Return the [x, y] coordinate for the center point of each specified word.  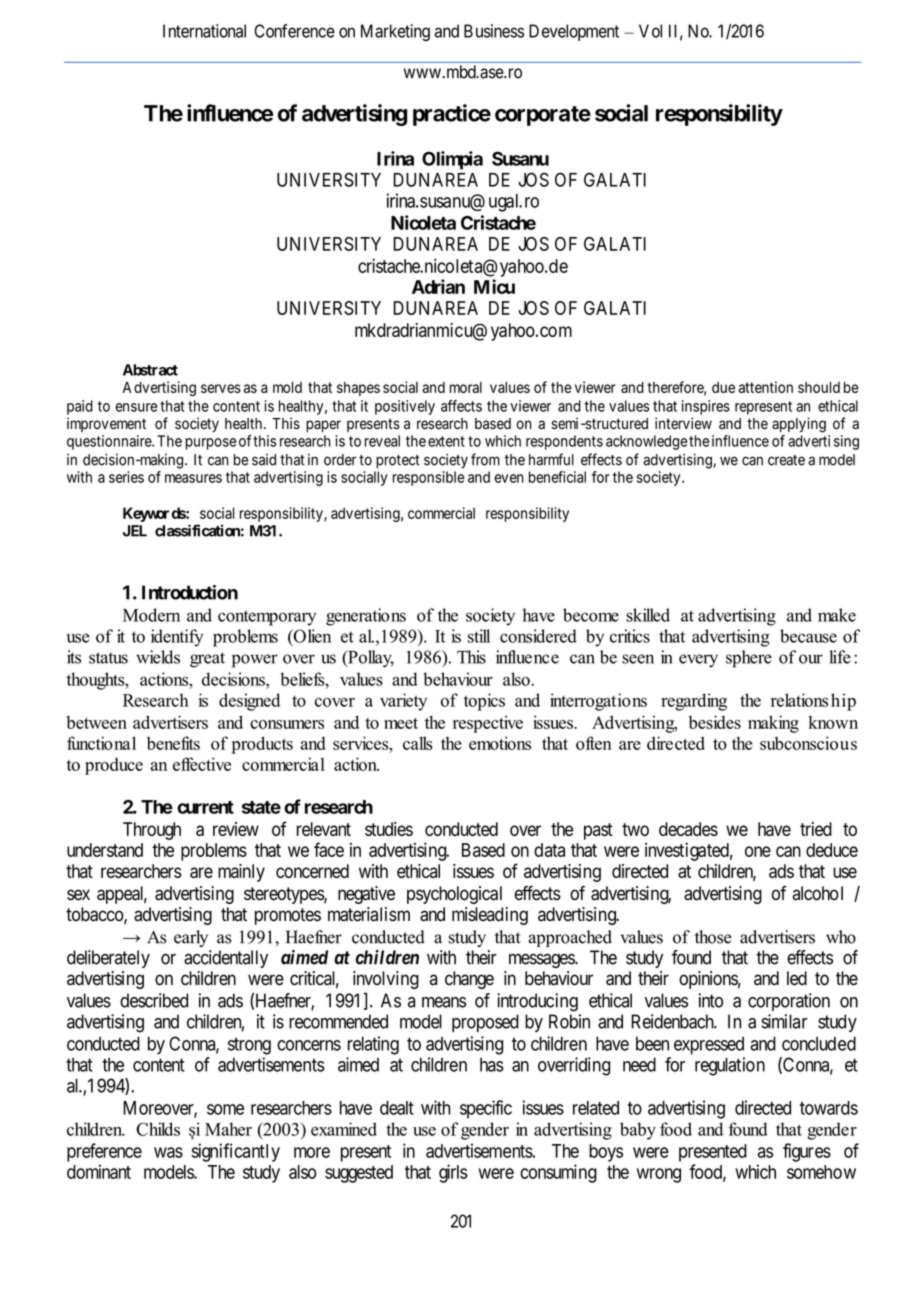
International [204, 31]
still [479, 636]
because [808, 636]
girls [453, 1173]
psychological [454, 895]
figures [807, 1152]
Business [494, 31]
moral [466, 387]
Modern [151, 615]
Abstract [150, 370]
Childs [158, 1129]
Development [574, 32]
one [758, 851]
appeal [122, 895]
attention [766, 387]
